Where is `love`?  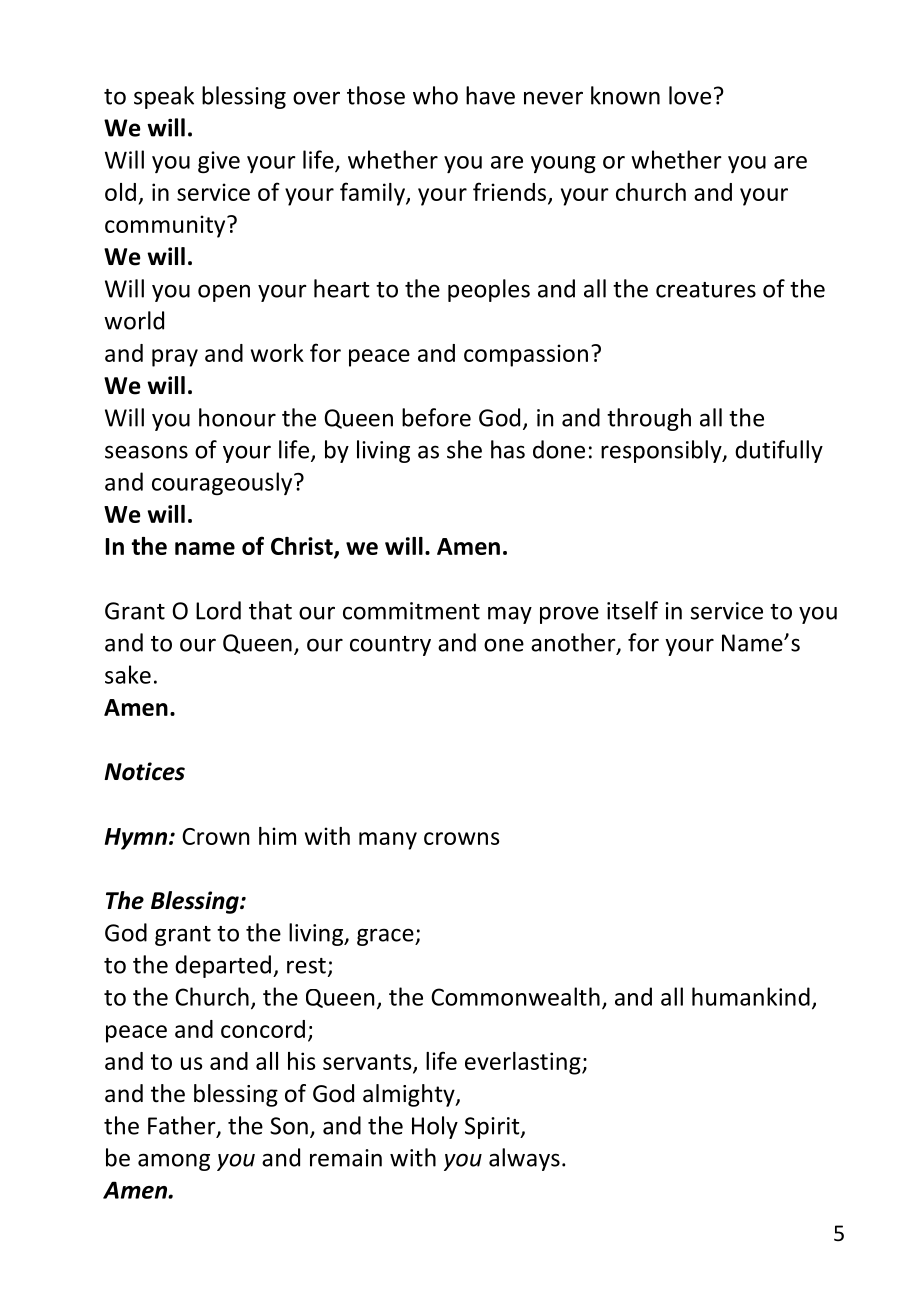 love is located at coordinates (690, 95).
